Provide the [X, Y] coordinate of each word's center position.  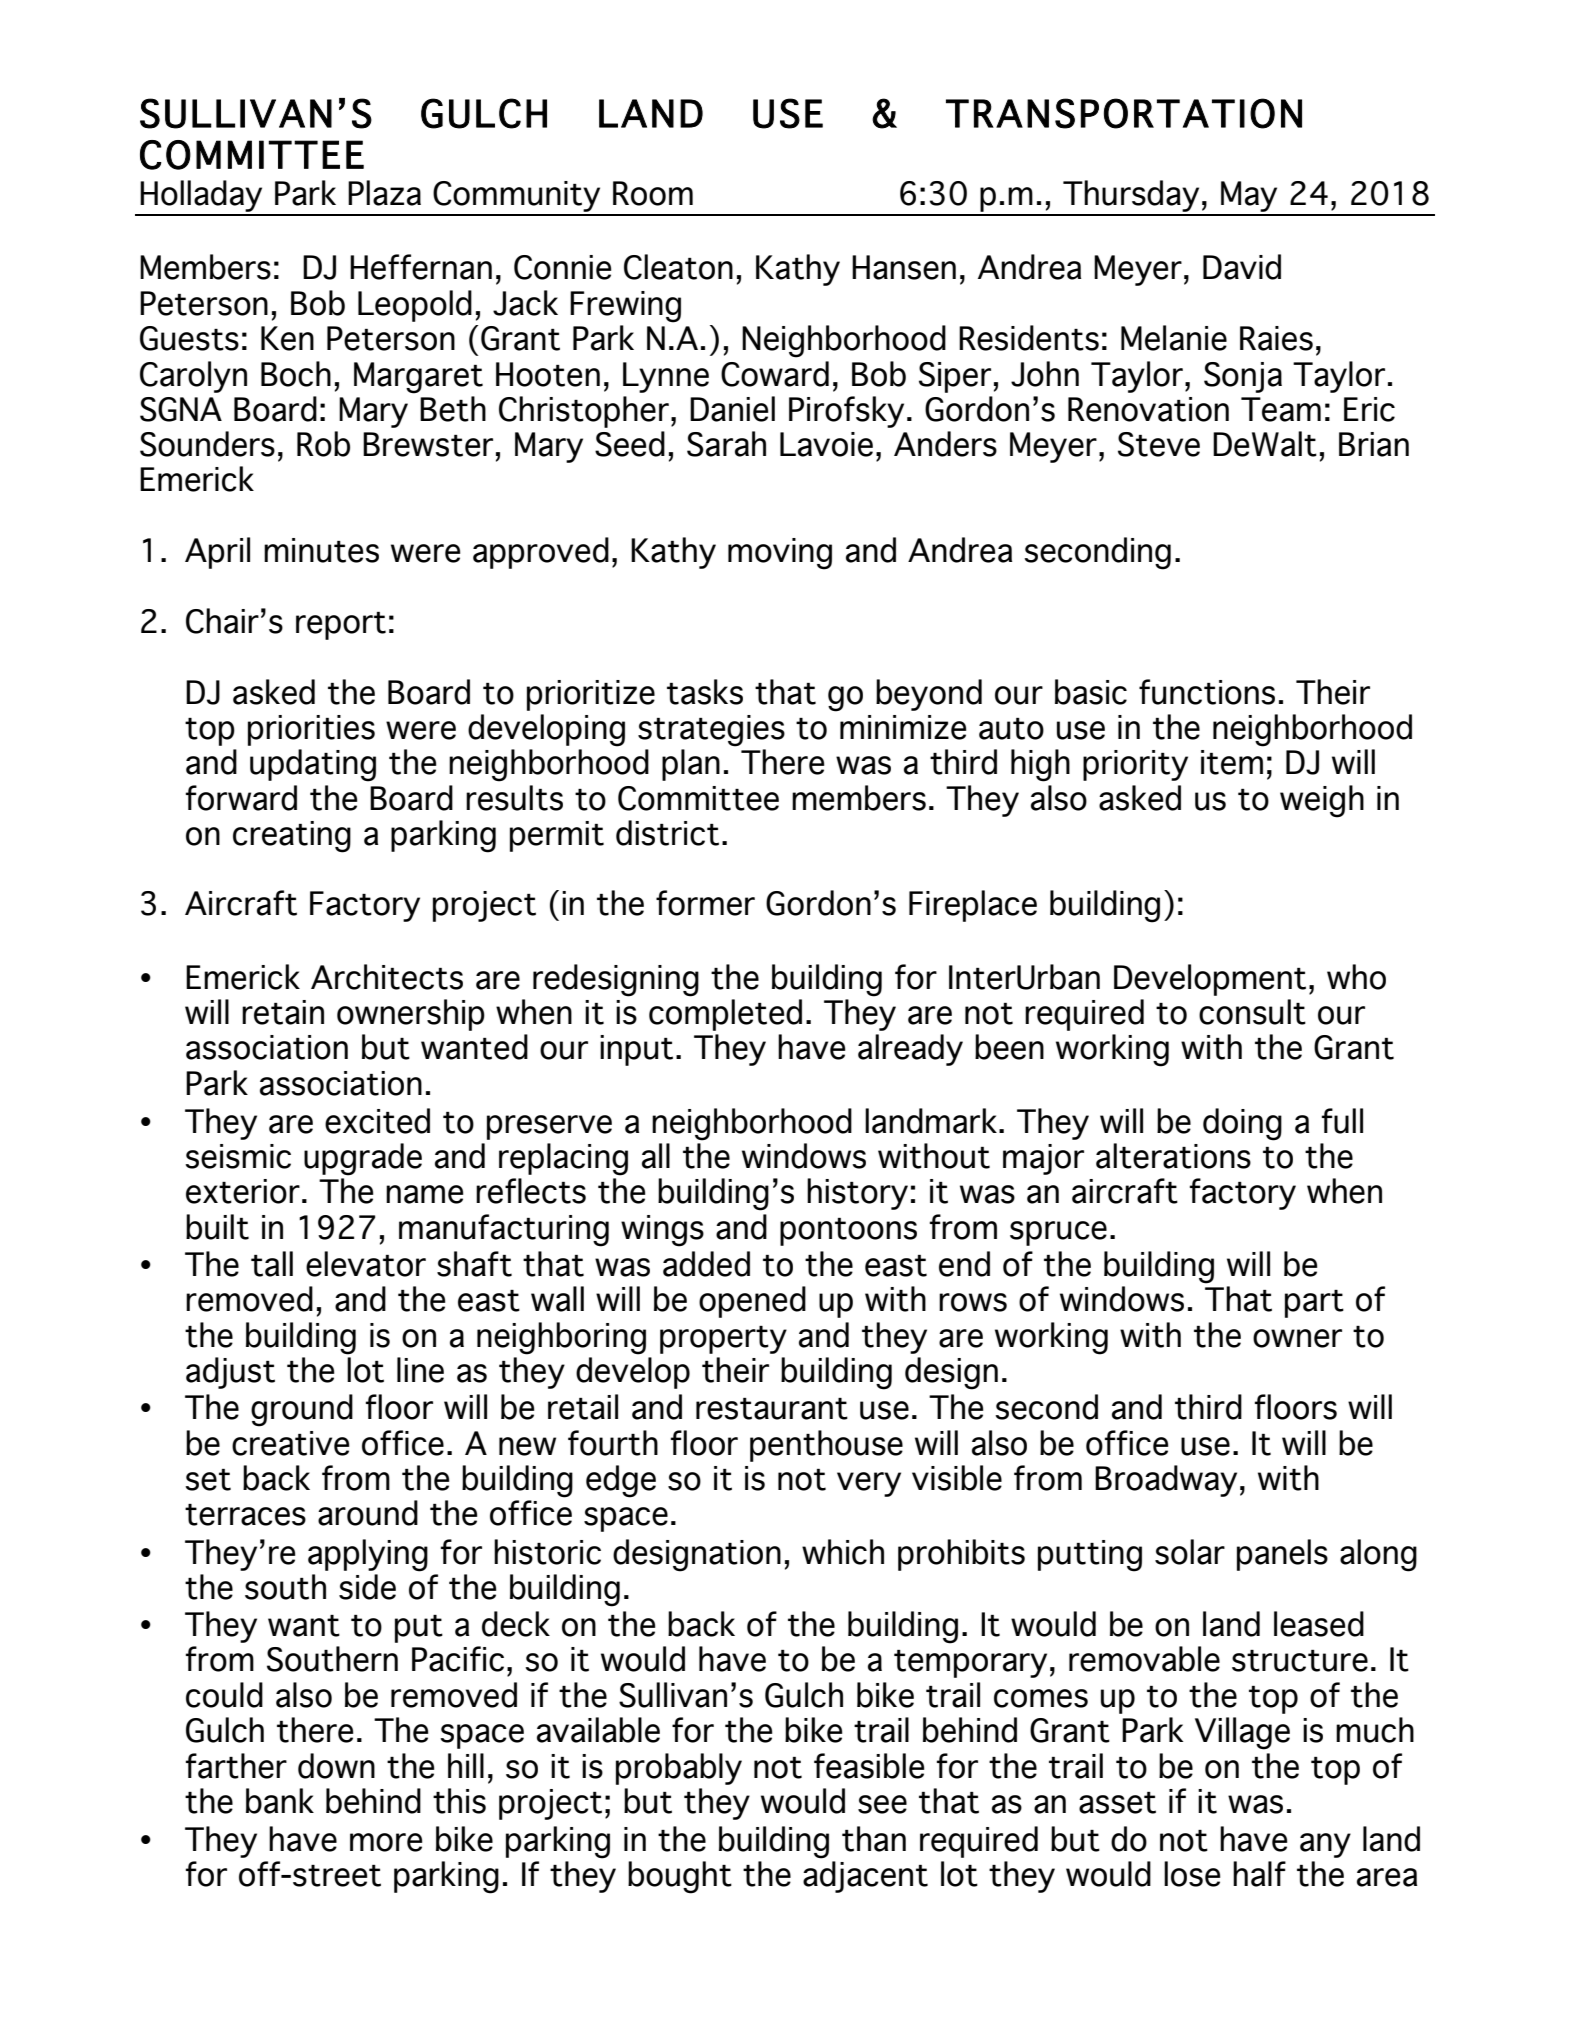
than [874, 1839]
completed [725, 1015]
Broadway [1166, 1481]
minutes [321, 550]
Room [653, 193]
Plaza [384, 193]
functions [1207, 692]
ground [302, 1410]
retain [283, 1012]
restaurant [772, 1409]
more [386, 1842]
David [1242, 267]
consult [1252, 1012]
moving [780, 554]
